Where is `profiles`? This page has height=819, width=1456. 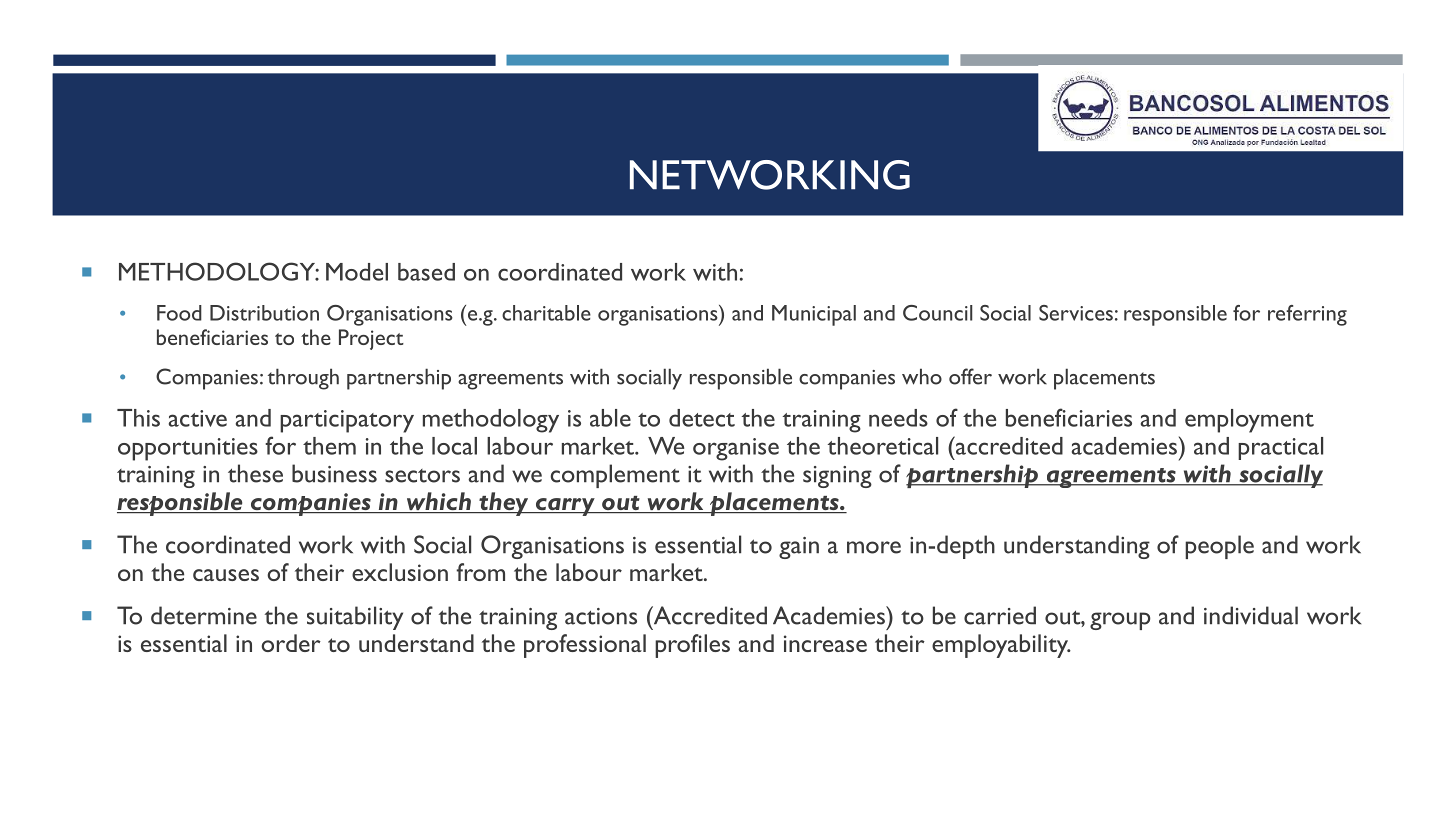
profiles is located at coordinates (692, 646).
